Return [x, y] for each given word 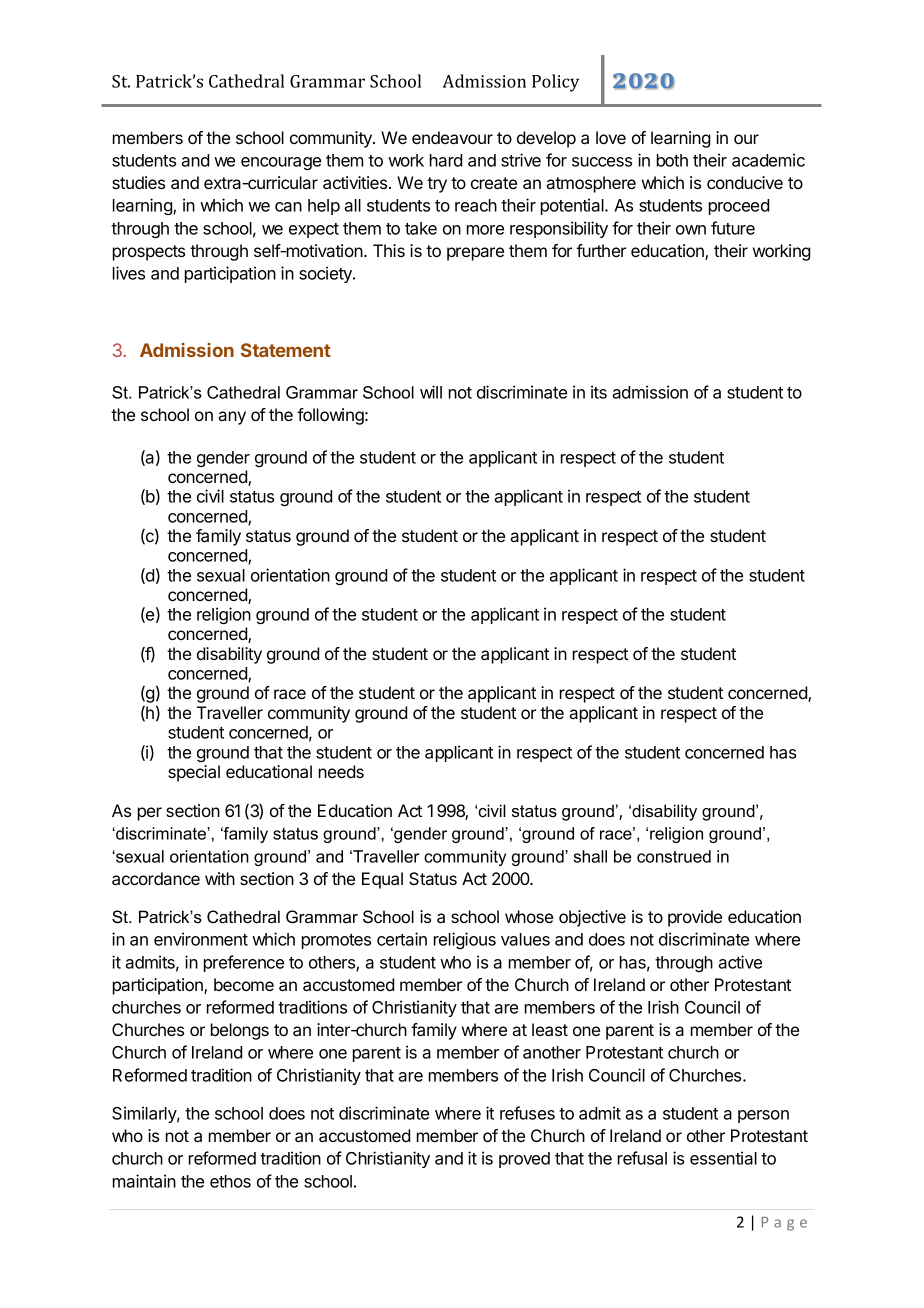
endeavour [452, 137]
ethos [230, 1181]
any [232, 418]
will [431, 392]
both [672, 160]
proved [524, 1160]
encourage [281, 163]
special [194, 773]
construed [674, 856]
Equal [382, 880]
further [601, 250]
